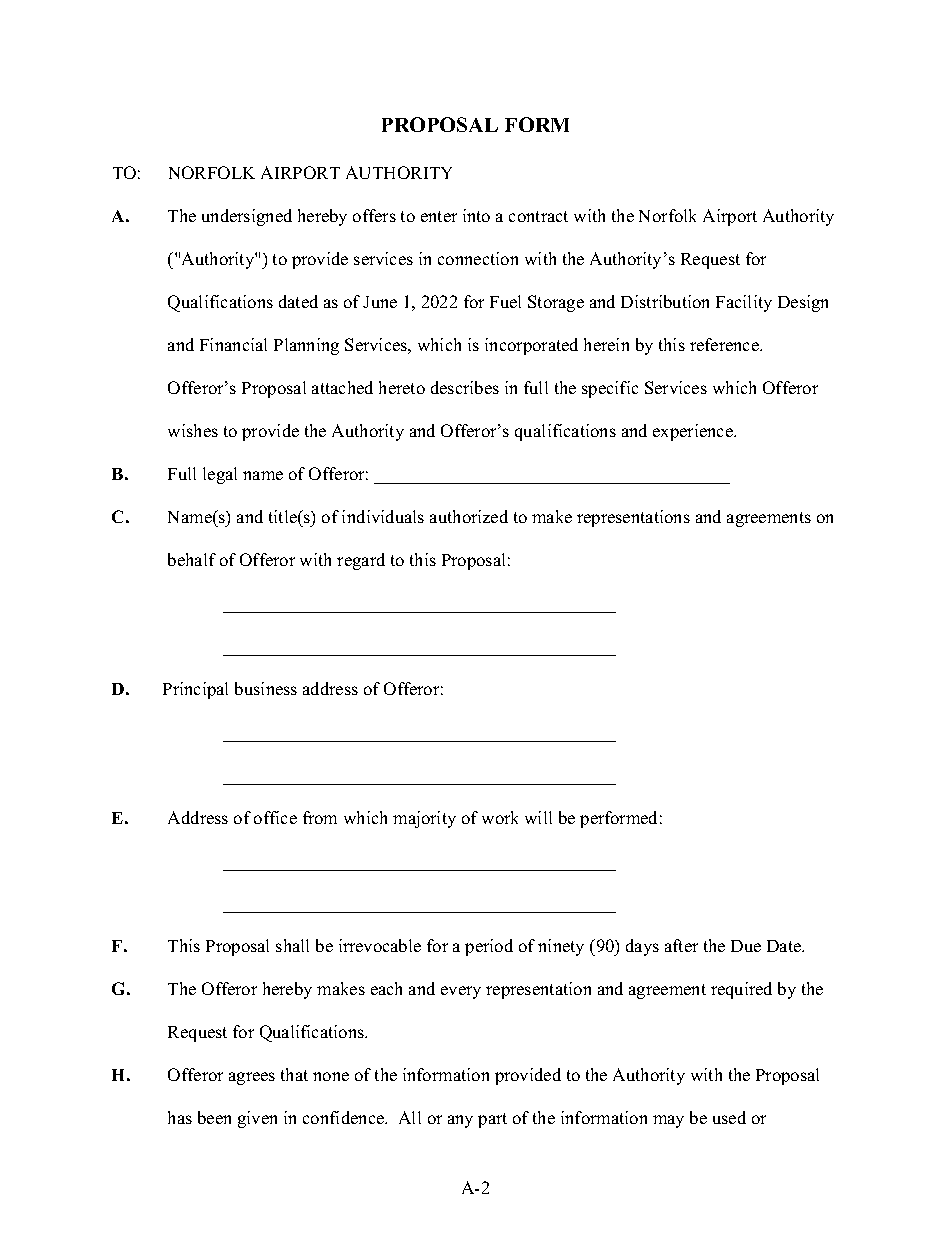 The height and width of the screenshot is (1233, 952). I want to click on agrees, so click(252, 1078).
